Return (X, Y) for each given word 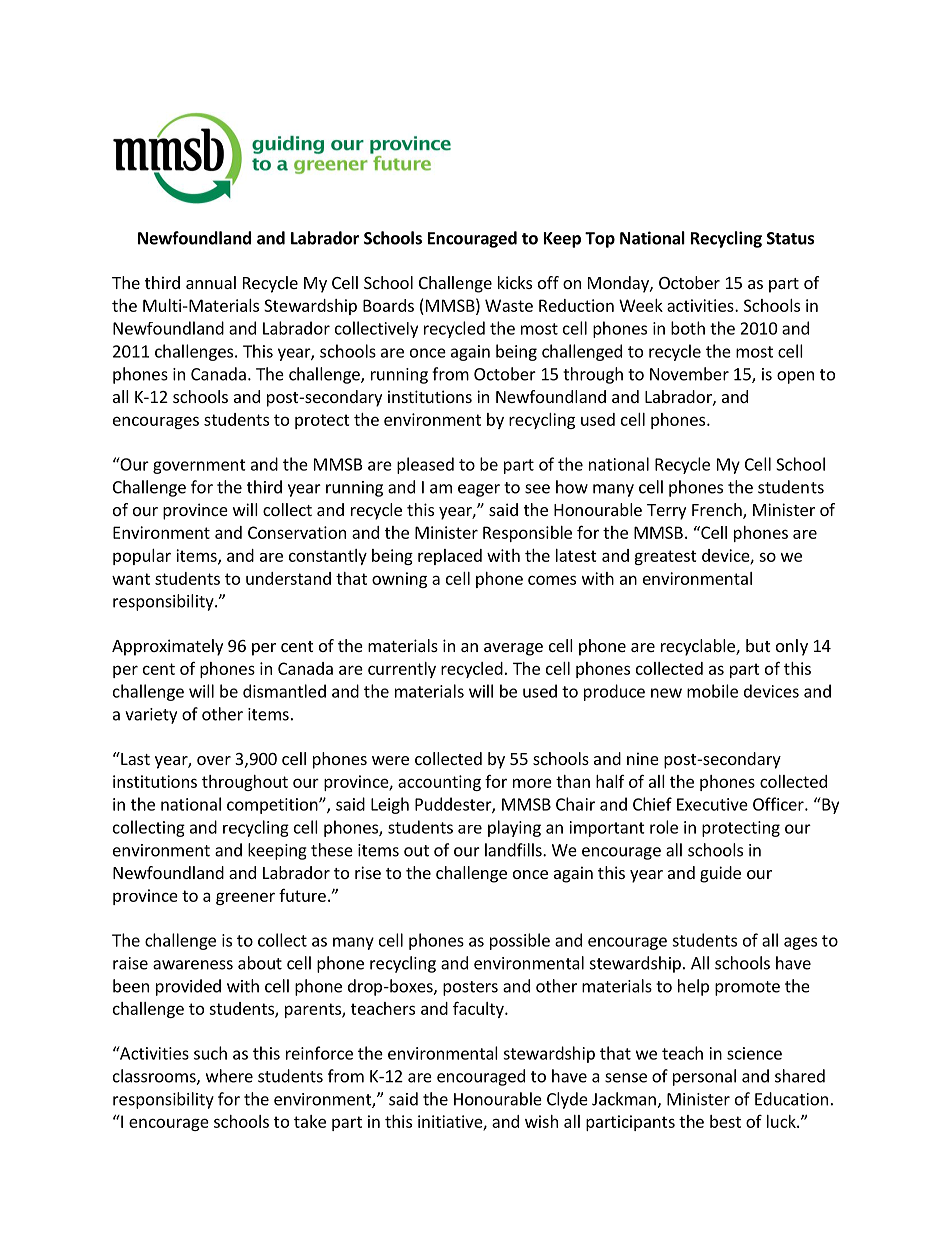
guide (720, 874)
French (718, 511)
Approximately (167, 647)
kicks (515, 282)
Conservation (297, 532)
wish (541, 1121)
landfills (514, 850)
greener (245, 898)
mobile (712, 691)
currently (402, 670)
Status (791, 238)
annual (211, 282)
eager (479, 490)
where (229, 1076)
